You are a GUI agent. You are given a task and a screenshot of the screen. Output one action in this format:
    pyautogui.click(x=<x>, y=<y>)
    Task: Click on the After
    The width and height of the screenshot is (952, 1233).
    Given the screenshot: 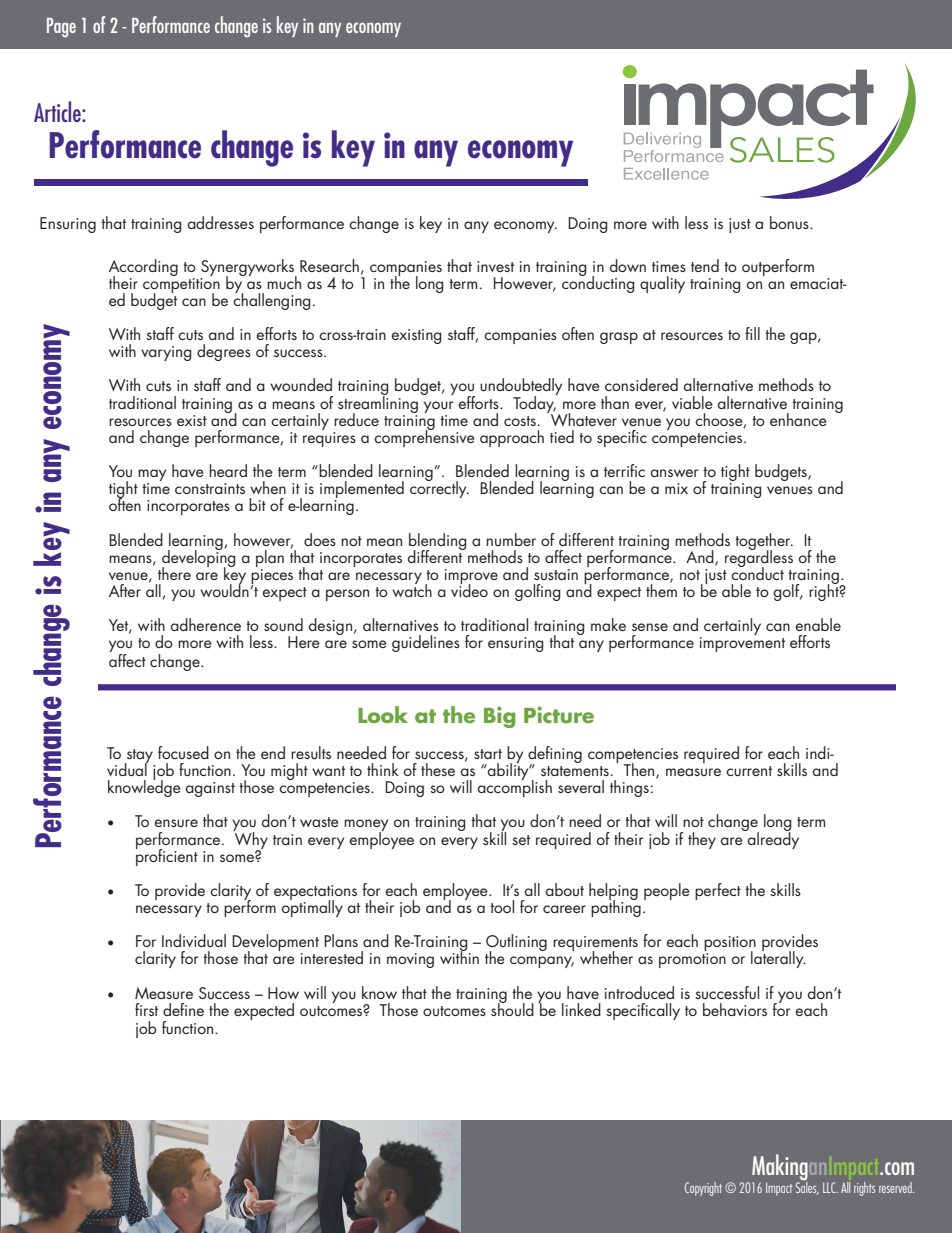 What is the action you would take?
    pyautogui.click(x=125, y=590)
